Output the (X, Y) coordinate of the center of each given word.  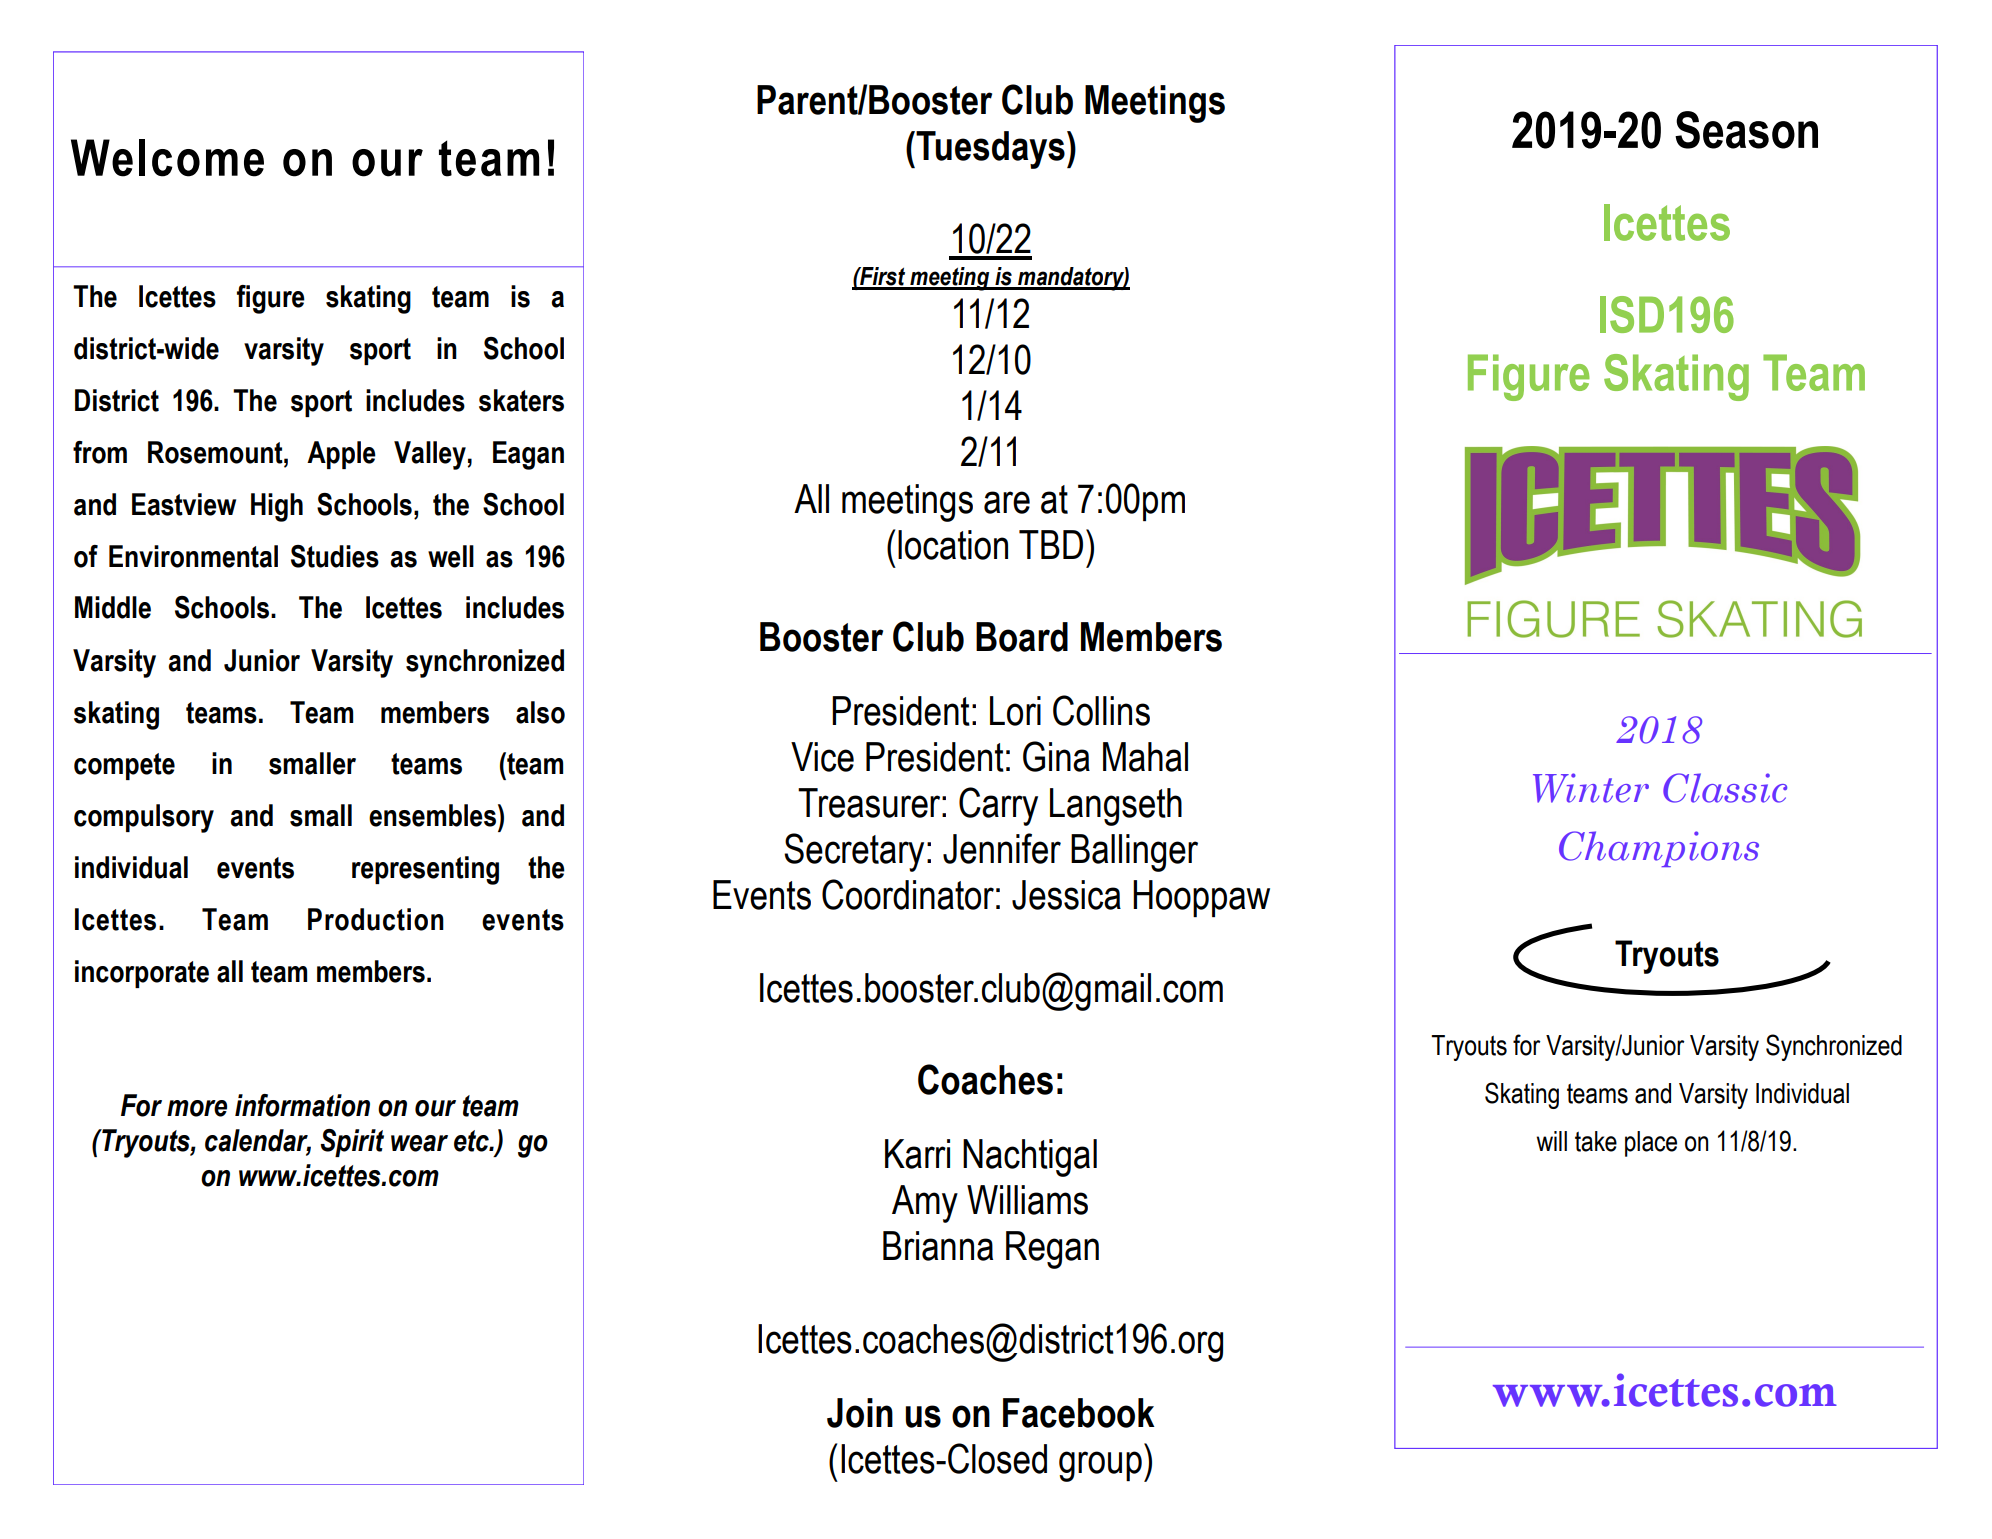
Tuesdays (990, 150)
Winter (1591, 788)
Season (1746, 130)
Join (860, 1413)
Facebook (1079, 1413)
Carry (998, 806)
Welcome (167, 158)
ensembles (432, 815)
